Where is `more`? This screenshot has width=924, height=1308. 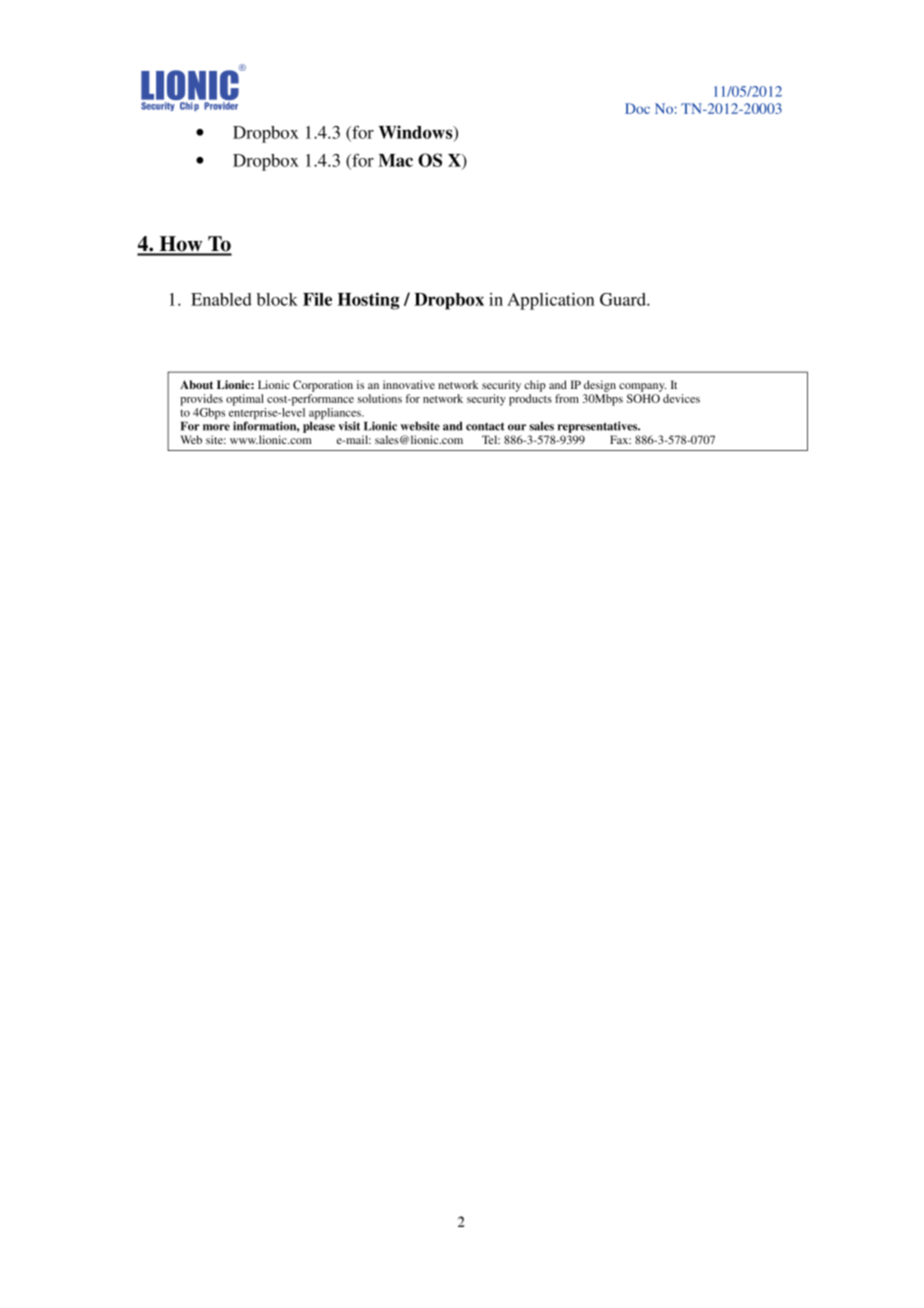
more is located at coordinates (216, 427).
